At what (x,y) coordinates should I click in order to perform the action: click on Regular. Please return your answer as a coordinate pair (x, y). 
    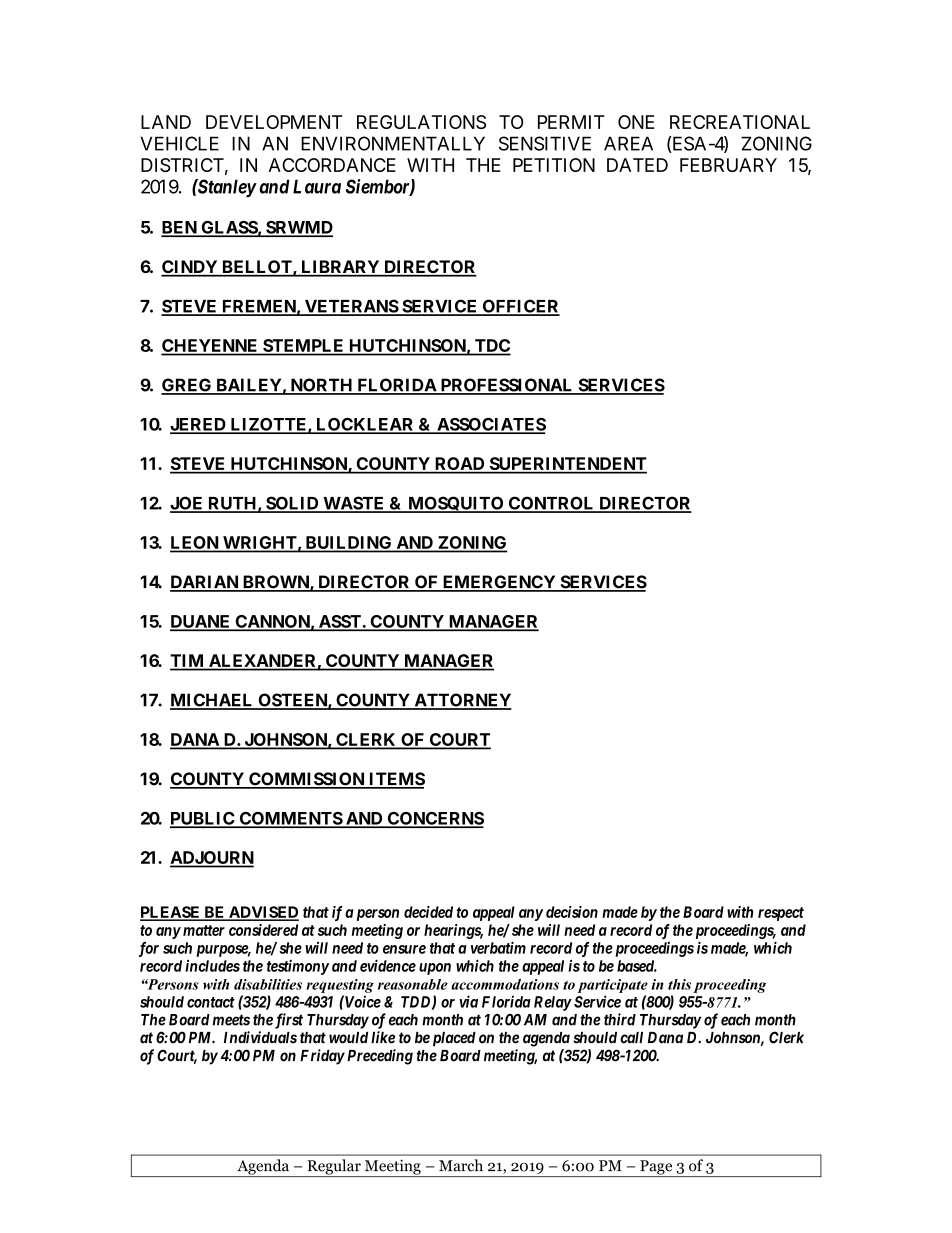
    Looking at the image, I should click on (334, 1168).
